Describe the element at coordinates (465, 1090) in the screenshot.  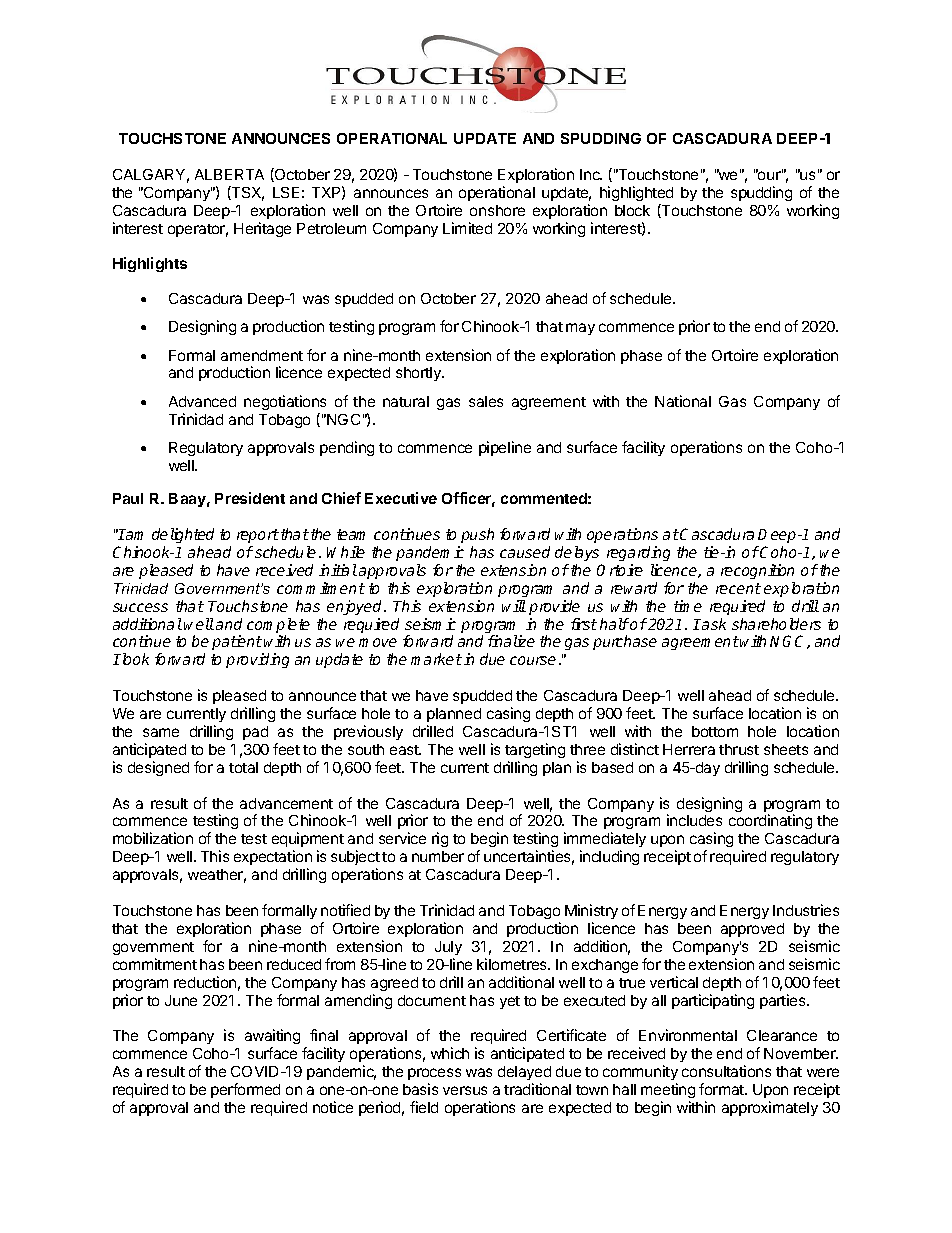
I see `versus` at that location.
